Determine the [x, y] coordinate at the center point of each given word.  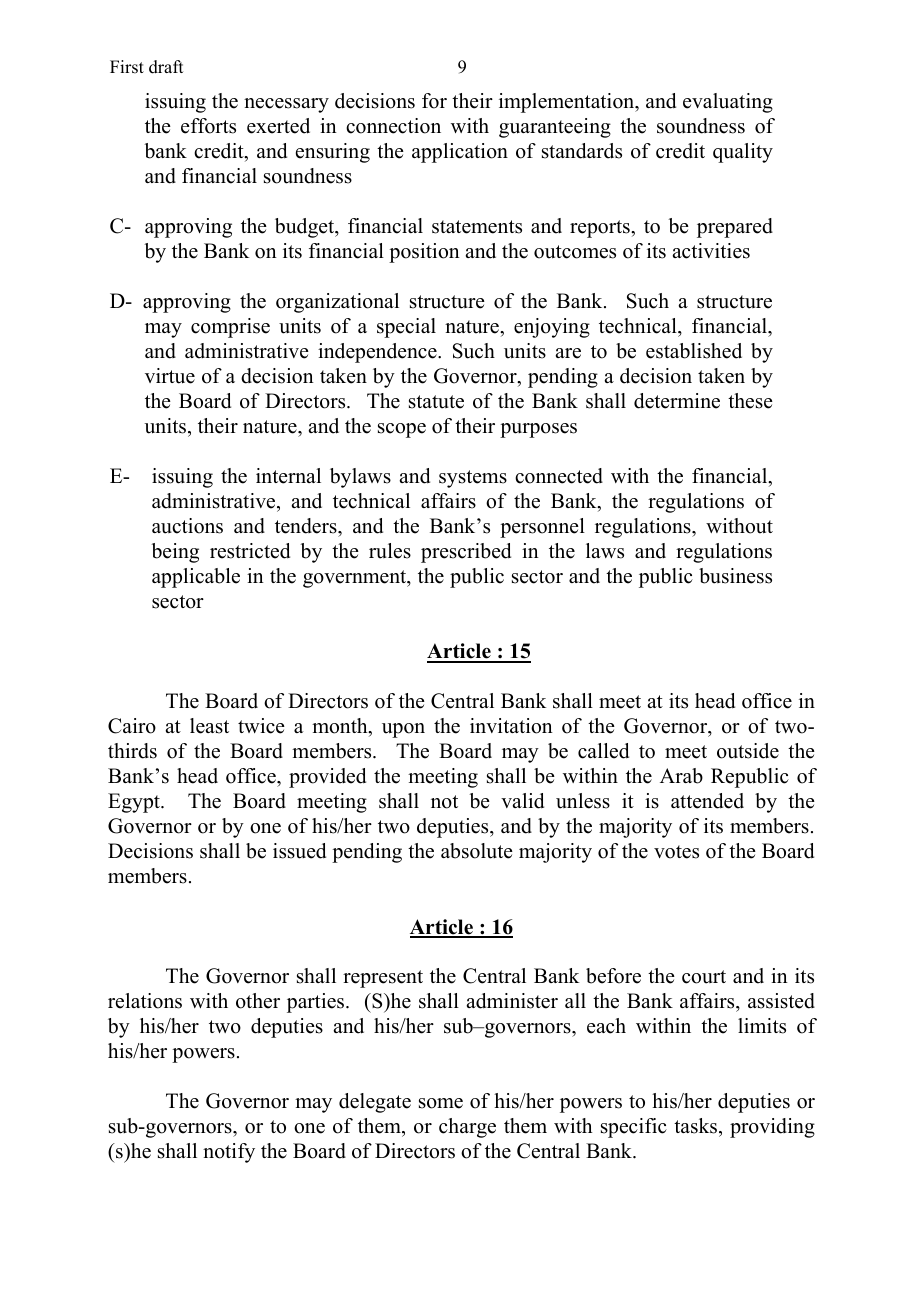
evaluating [728, 103]
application [460, 153]
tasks [697, 1127]
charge [467, 1128]
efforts [208, 126]
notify [229, 1153]
